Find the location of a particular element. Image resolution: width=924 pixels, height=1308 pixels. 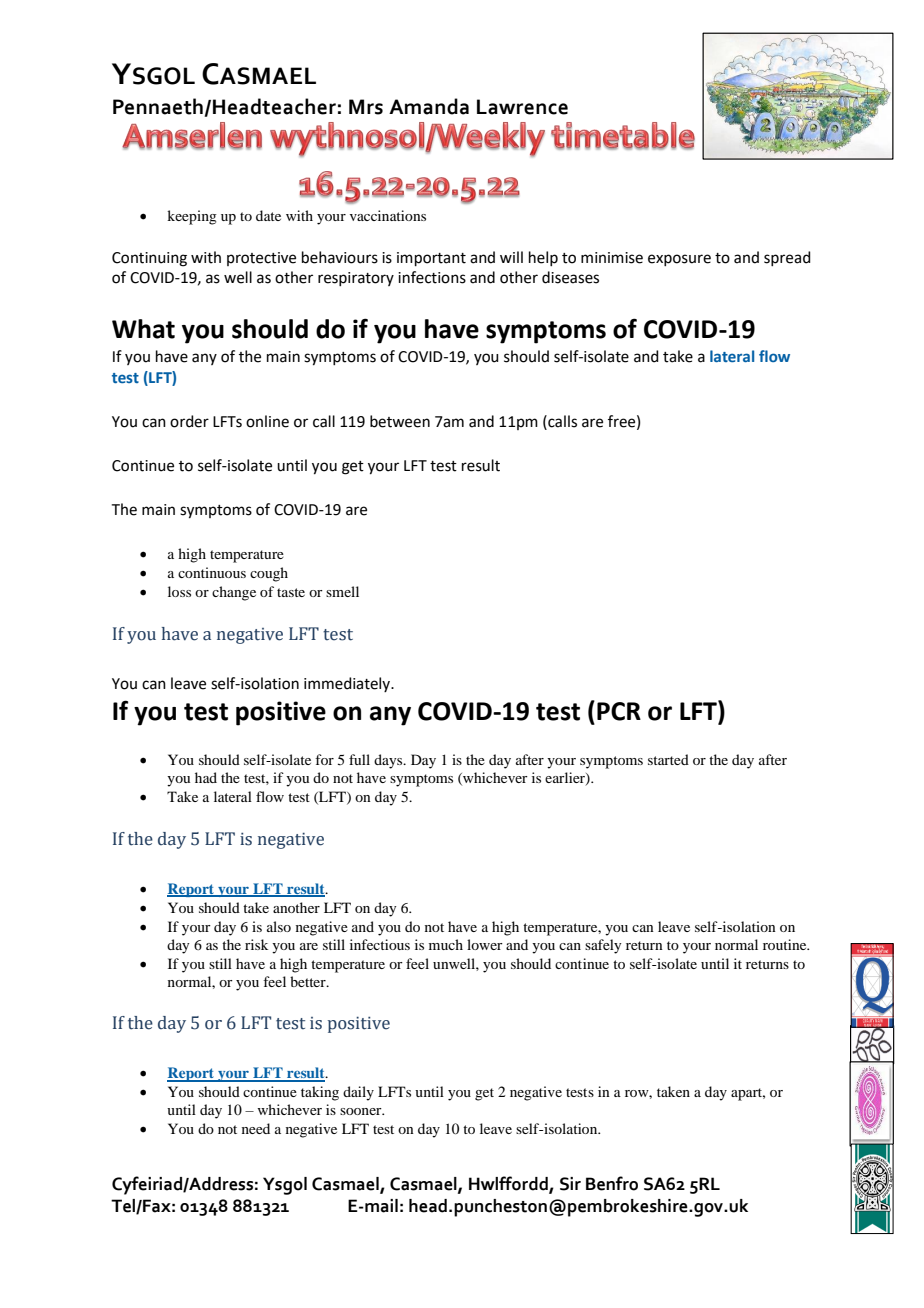

keeping is located at coordinates (192, 217).
